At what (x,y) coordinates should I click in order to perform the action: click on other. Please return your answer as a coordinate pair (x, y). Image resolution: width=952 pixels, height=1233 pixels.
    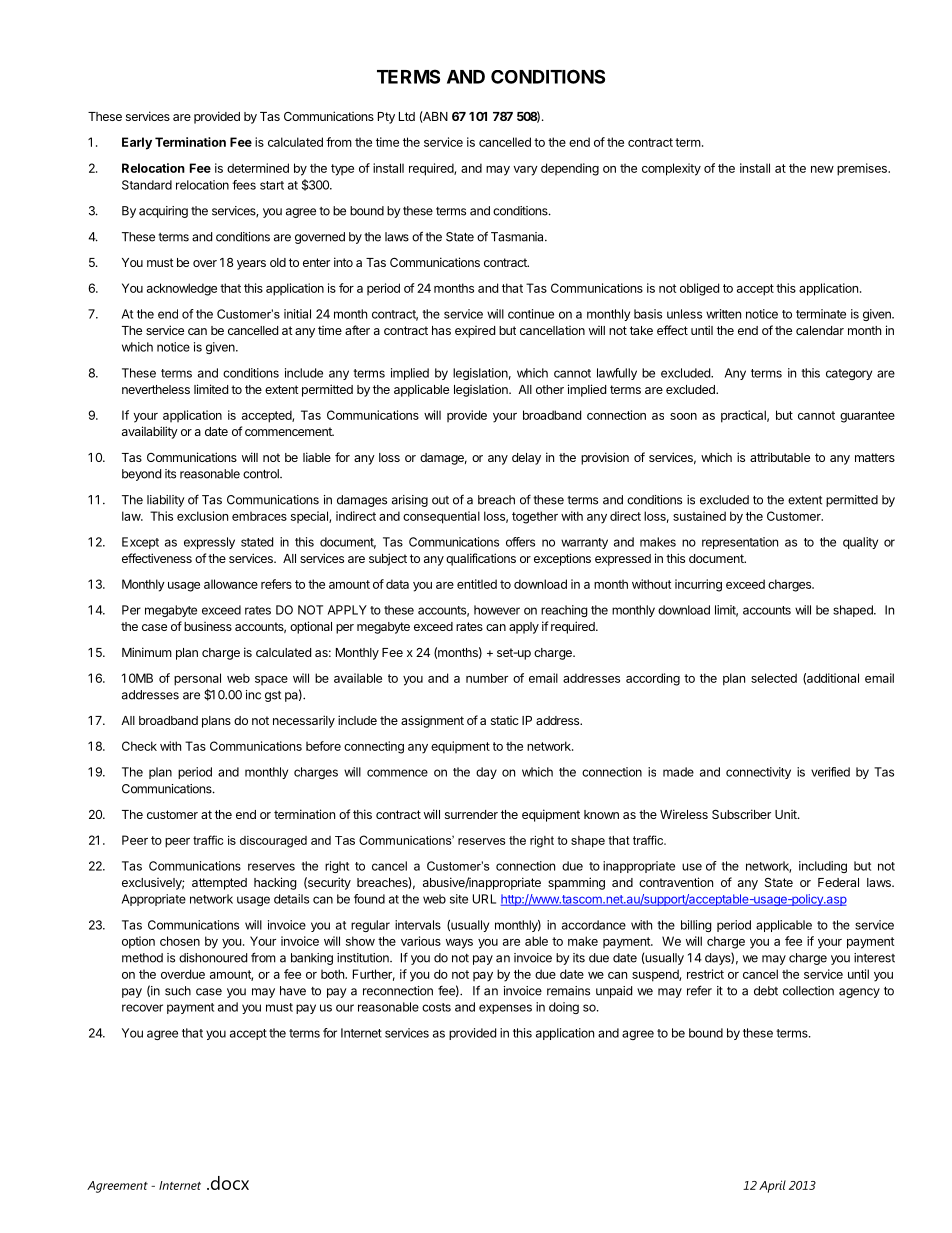
    Looking at the image, I should click on (550, 389).
